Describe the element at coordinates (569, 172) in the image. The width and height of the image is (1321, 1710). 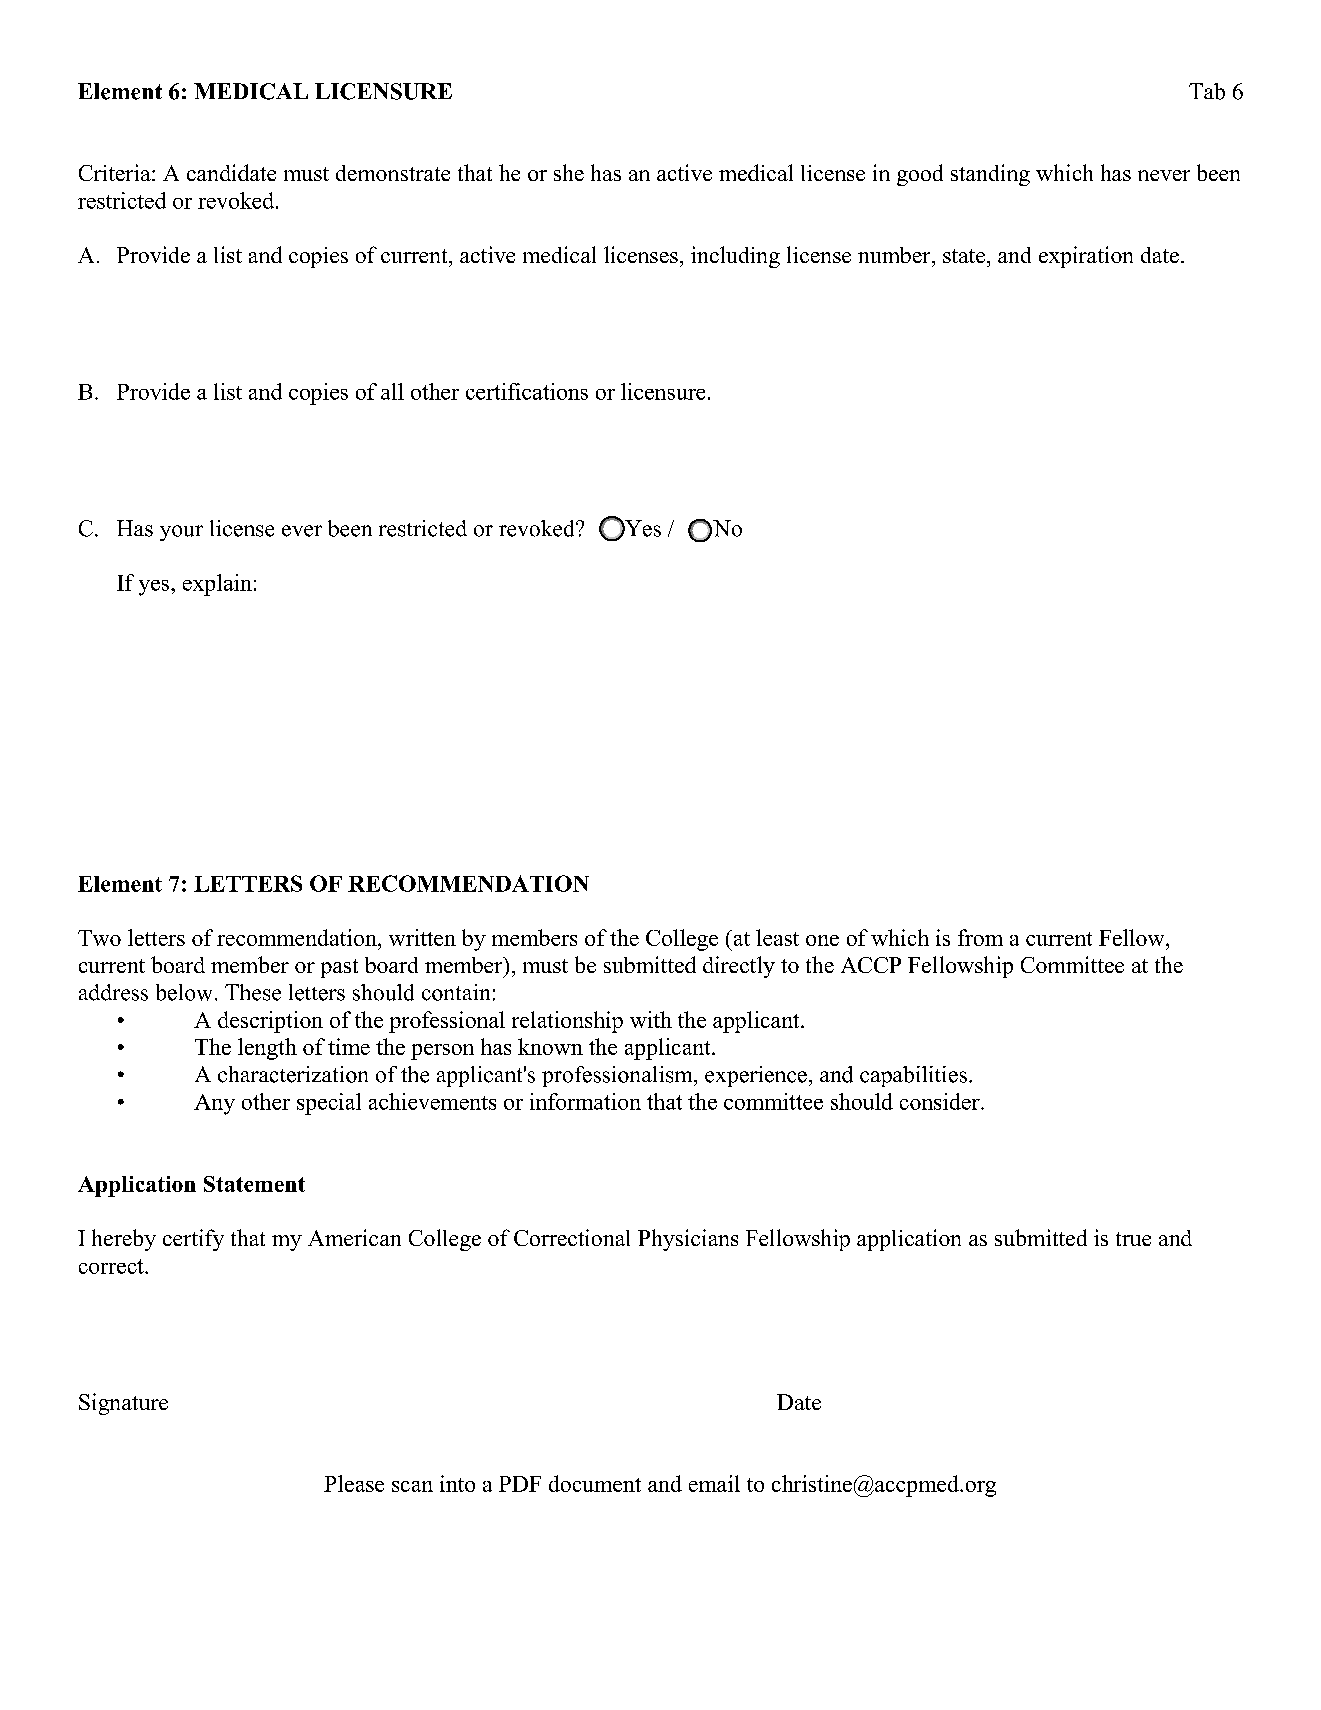
I see `she` at that location.
